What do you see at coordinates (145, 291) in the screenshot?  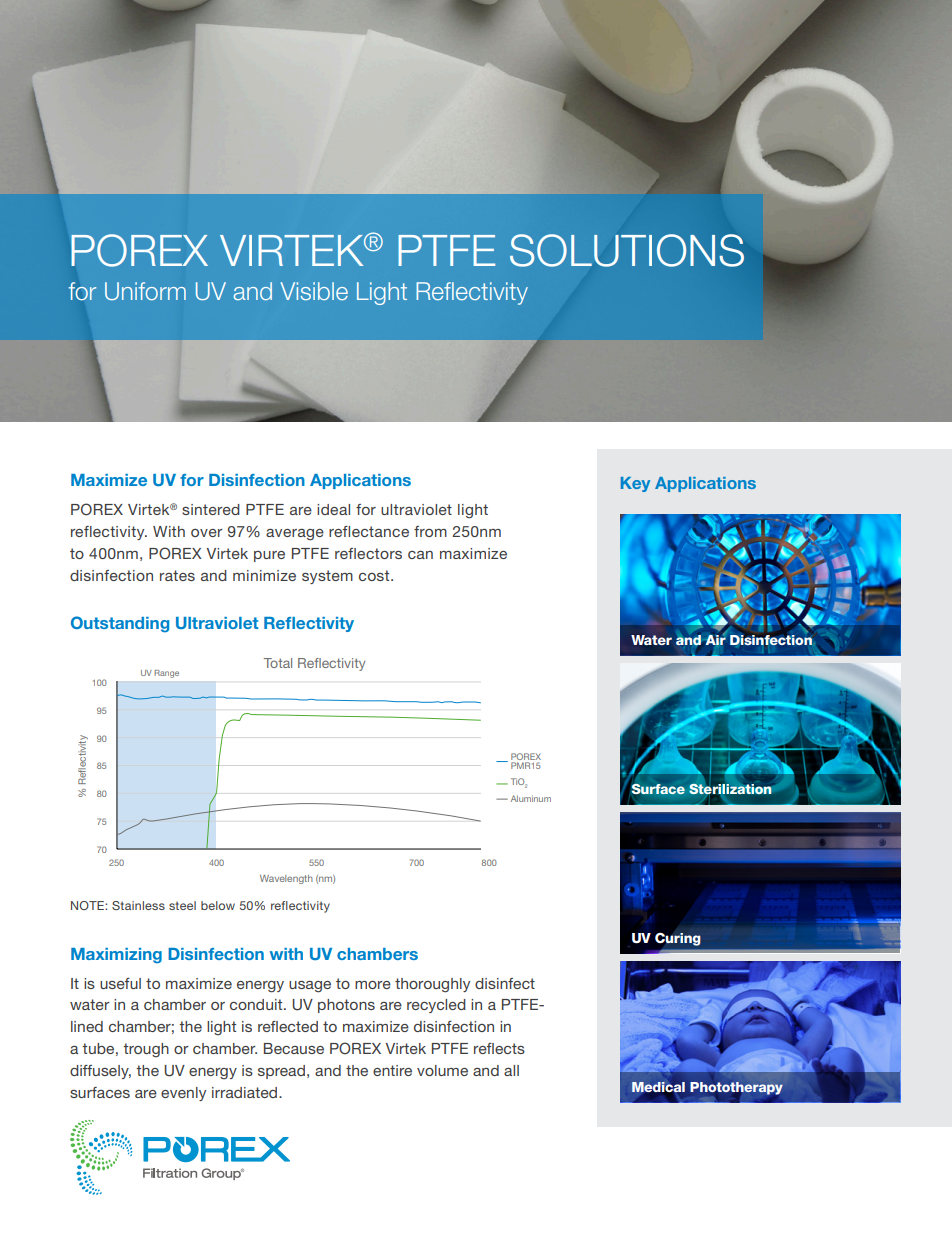 I see `Uniform` at bounding box center [145, 291].
